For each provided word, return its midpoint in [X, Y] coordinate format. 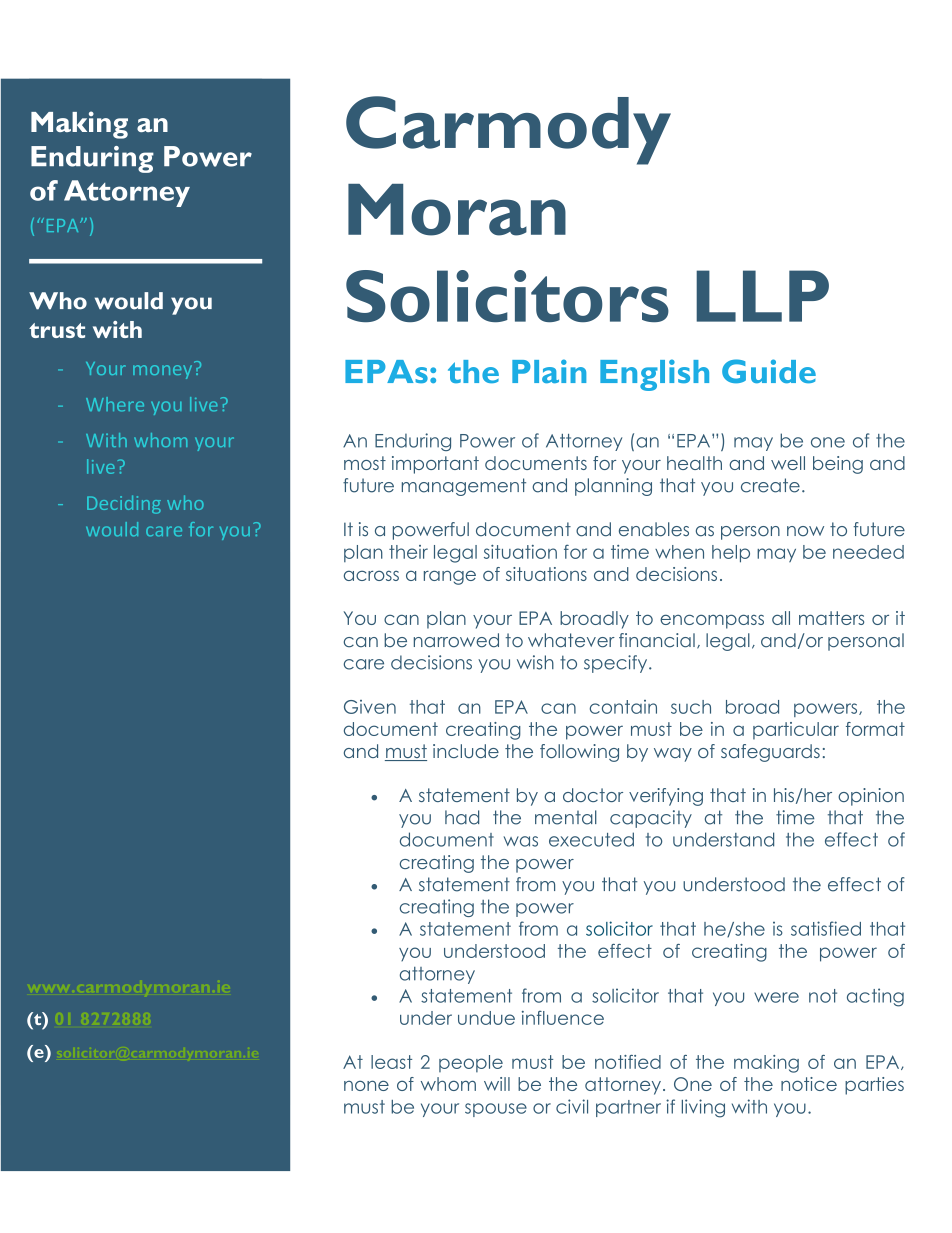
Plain [549, 371]
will [497, 1084]
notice [809, 1084]
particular [796, 731]
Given [370, 707]
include [466, 751]
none [366, 1085]
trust [57, 330]
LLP [762, 296]
